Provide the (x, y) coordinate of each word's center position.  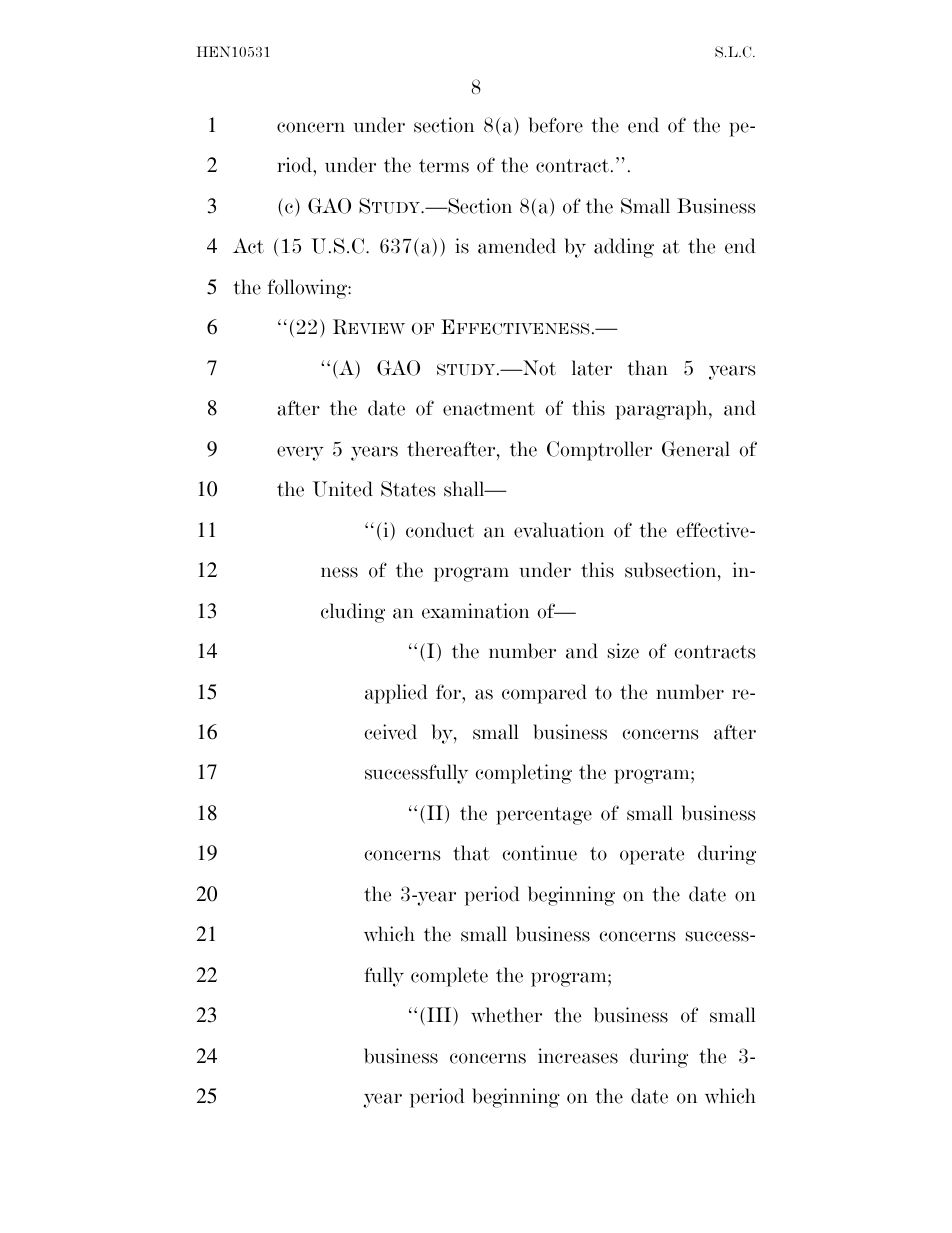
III (440, 1014)
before (555, 125)
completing (523, 774)
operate (652, 856)
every (300, 453)
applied (396, 694)
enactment (489, 409)
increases (578, 1056)
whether (506, 1015)
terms (444, 166)
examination (475, 611)
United (343, 489)
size (623, 651)
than (647, 368)
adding (624, 248)
